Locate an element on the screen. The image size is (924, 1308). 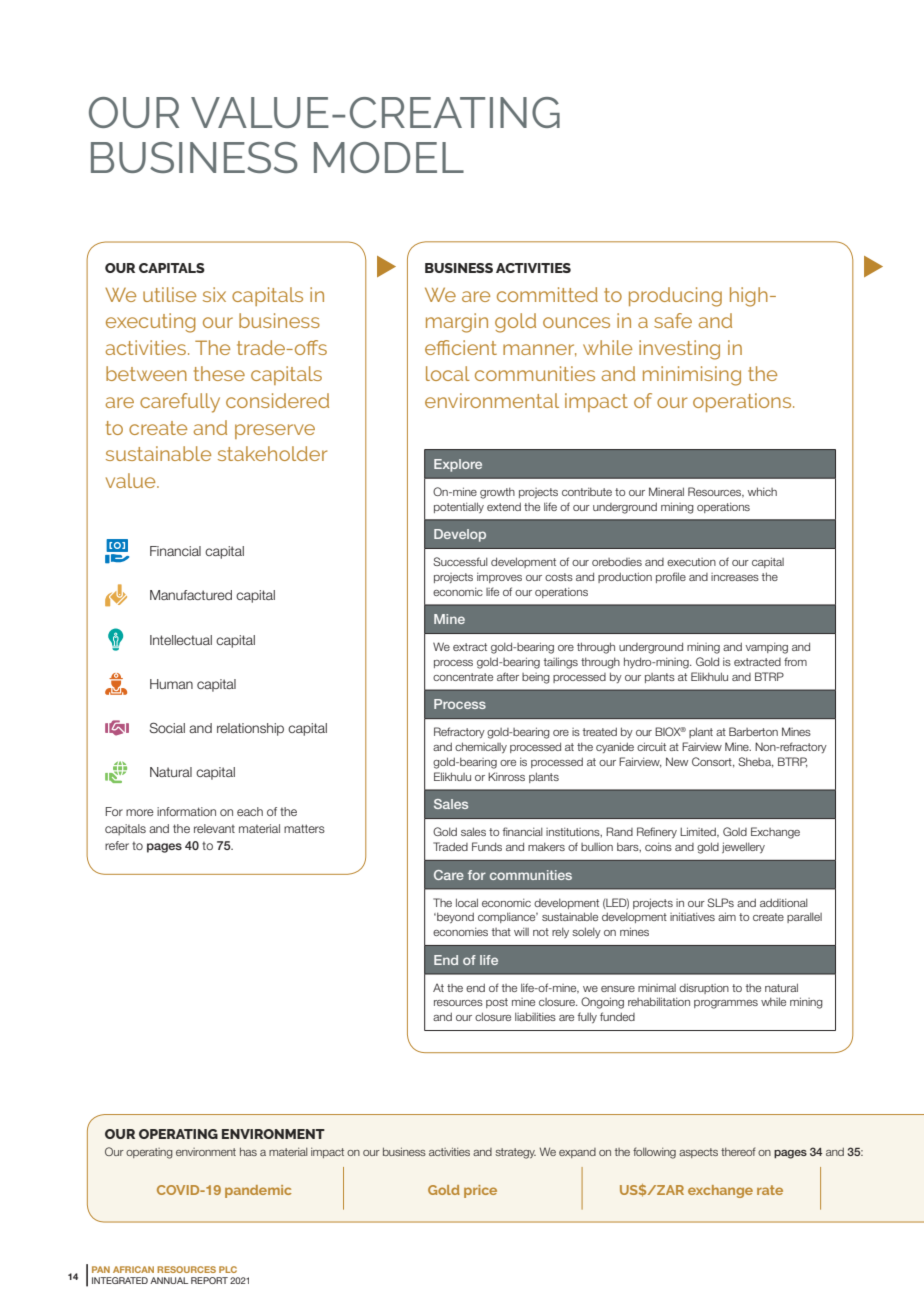
aim is located at coordinates (727, 916).
